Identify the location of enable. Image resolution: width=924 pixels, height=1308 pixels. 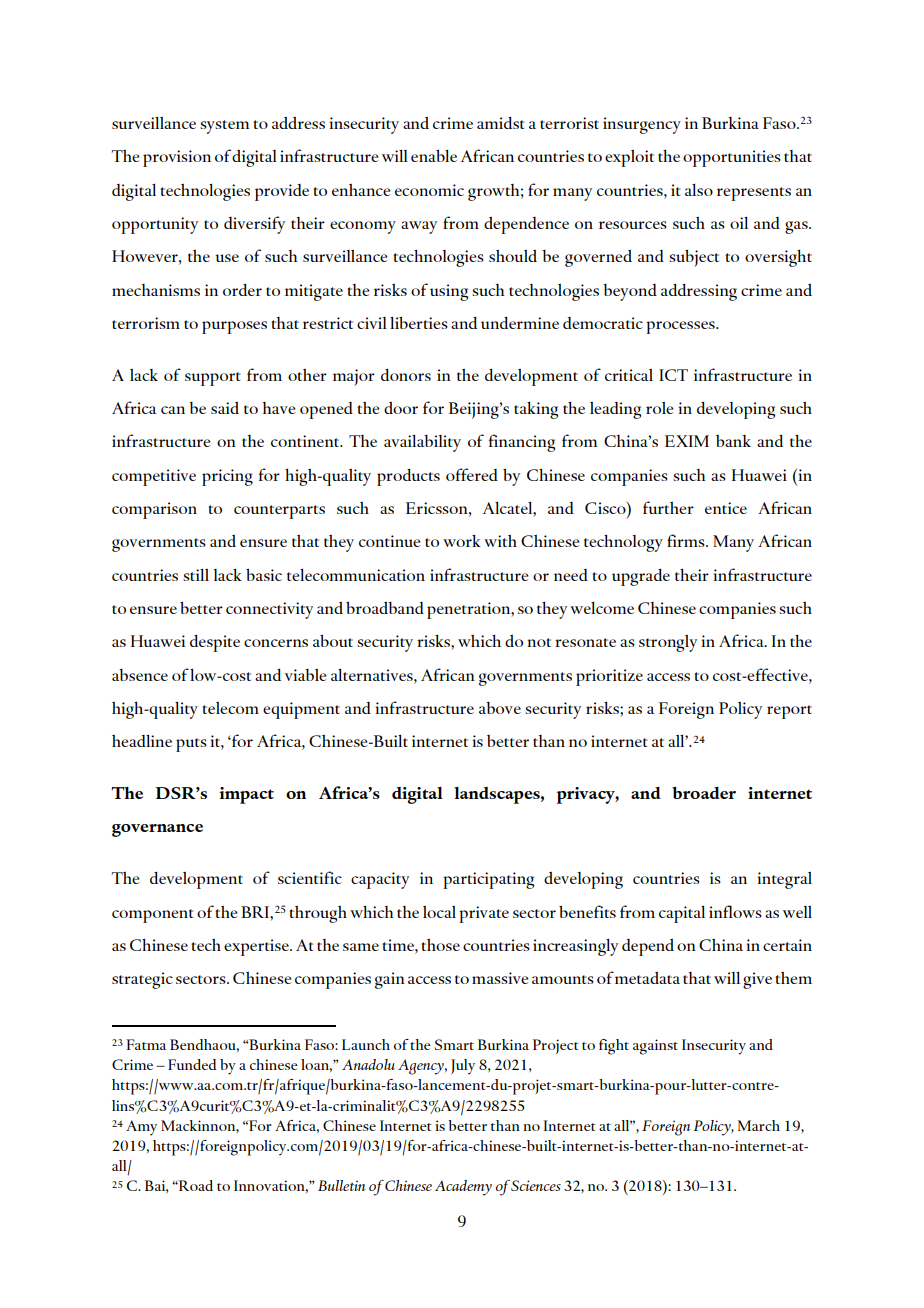
(434, 156).
